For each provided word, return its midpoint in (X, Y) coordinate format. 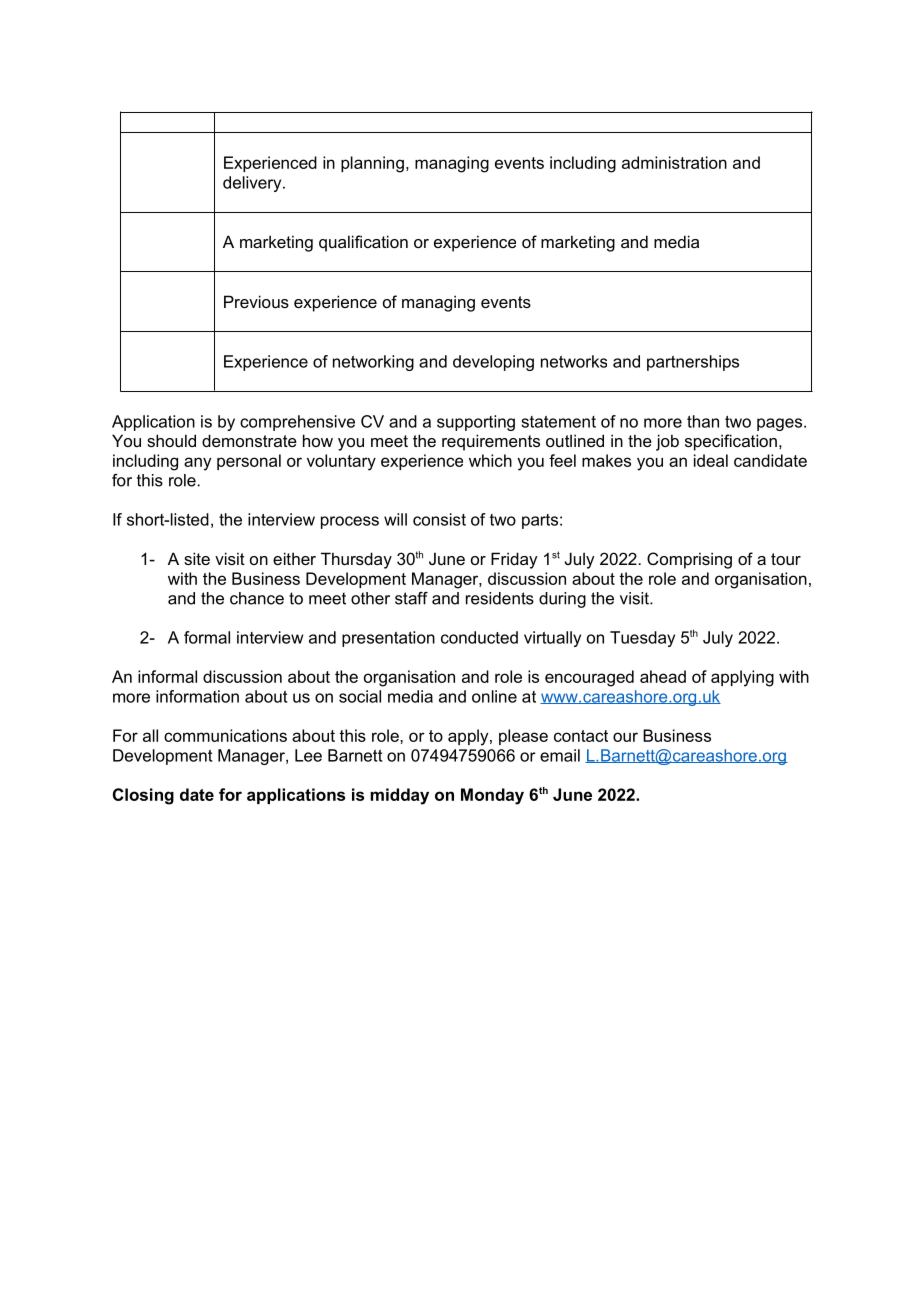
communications (225, 735)
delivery (253, 184)
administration (674, 162)
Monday (492, 796)
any (197, 464)
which (490, 460)
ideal (711, 460)
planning (372, 164)
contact (581, 736)
